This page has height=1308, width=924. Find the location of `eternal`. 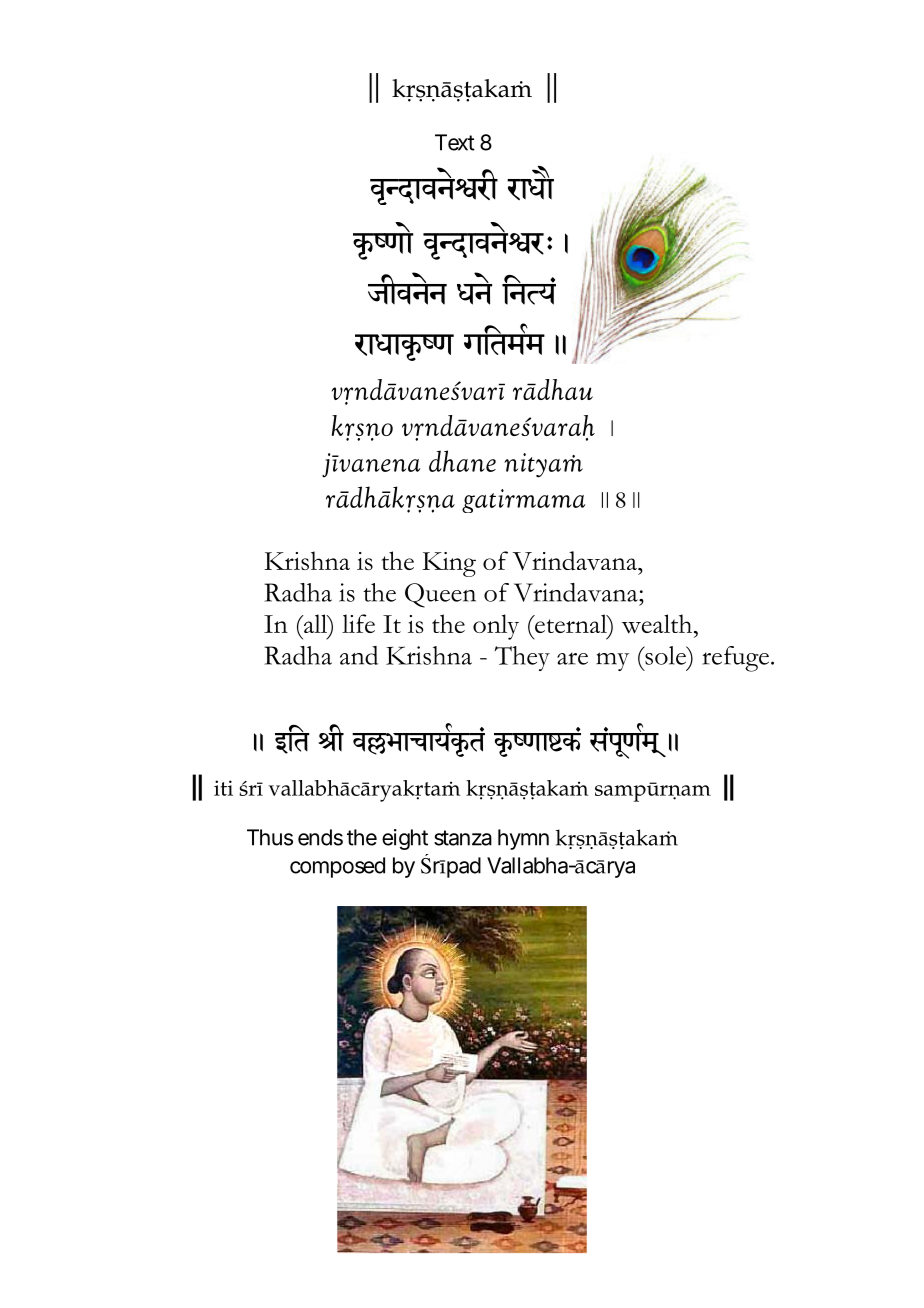

eternal is located at coordinates (571, 623).
